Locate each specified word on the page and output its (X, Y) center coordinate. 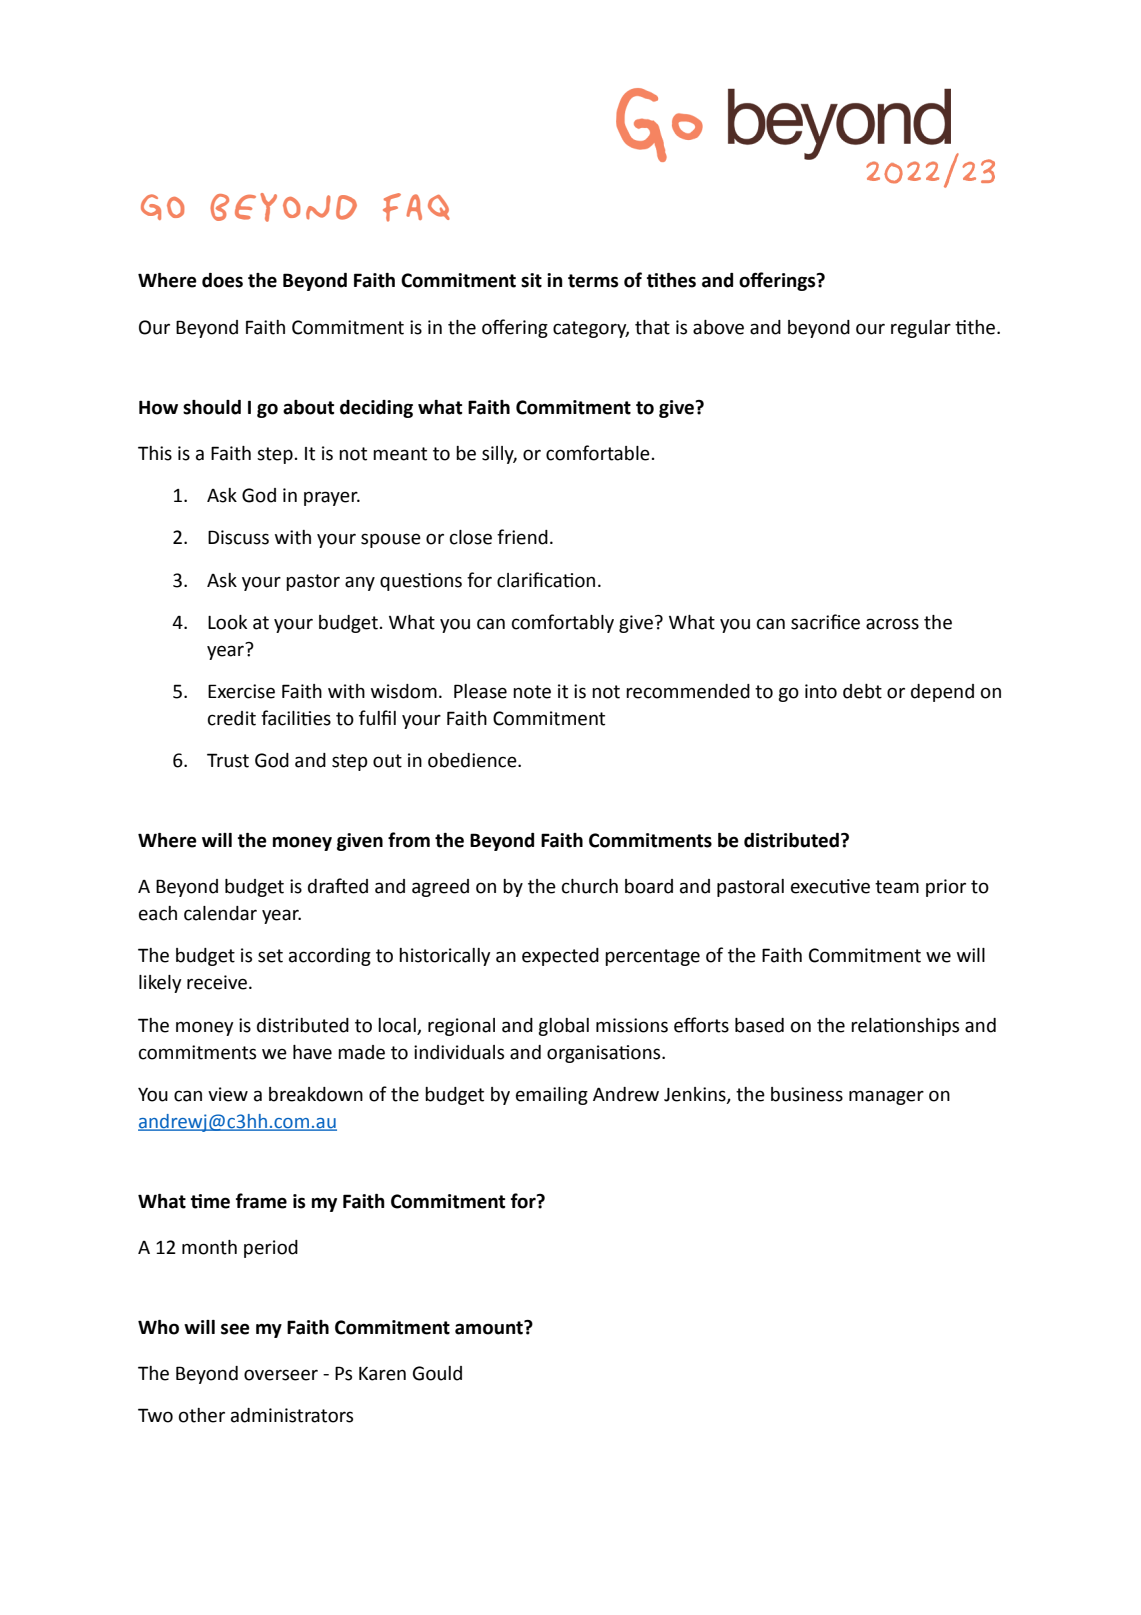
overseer (281, 1375)
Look (227, 622)
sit (531, 280)
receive (217, 982)
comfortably (563, 623)
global (563, 1027)
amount (490, 1327)
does (222, 280)
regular (921, 329)
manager (886, 1097)
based (759, 1025)
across (892, 624)
